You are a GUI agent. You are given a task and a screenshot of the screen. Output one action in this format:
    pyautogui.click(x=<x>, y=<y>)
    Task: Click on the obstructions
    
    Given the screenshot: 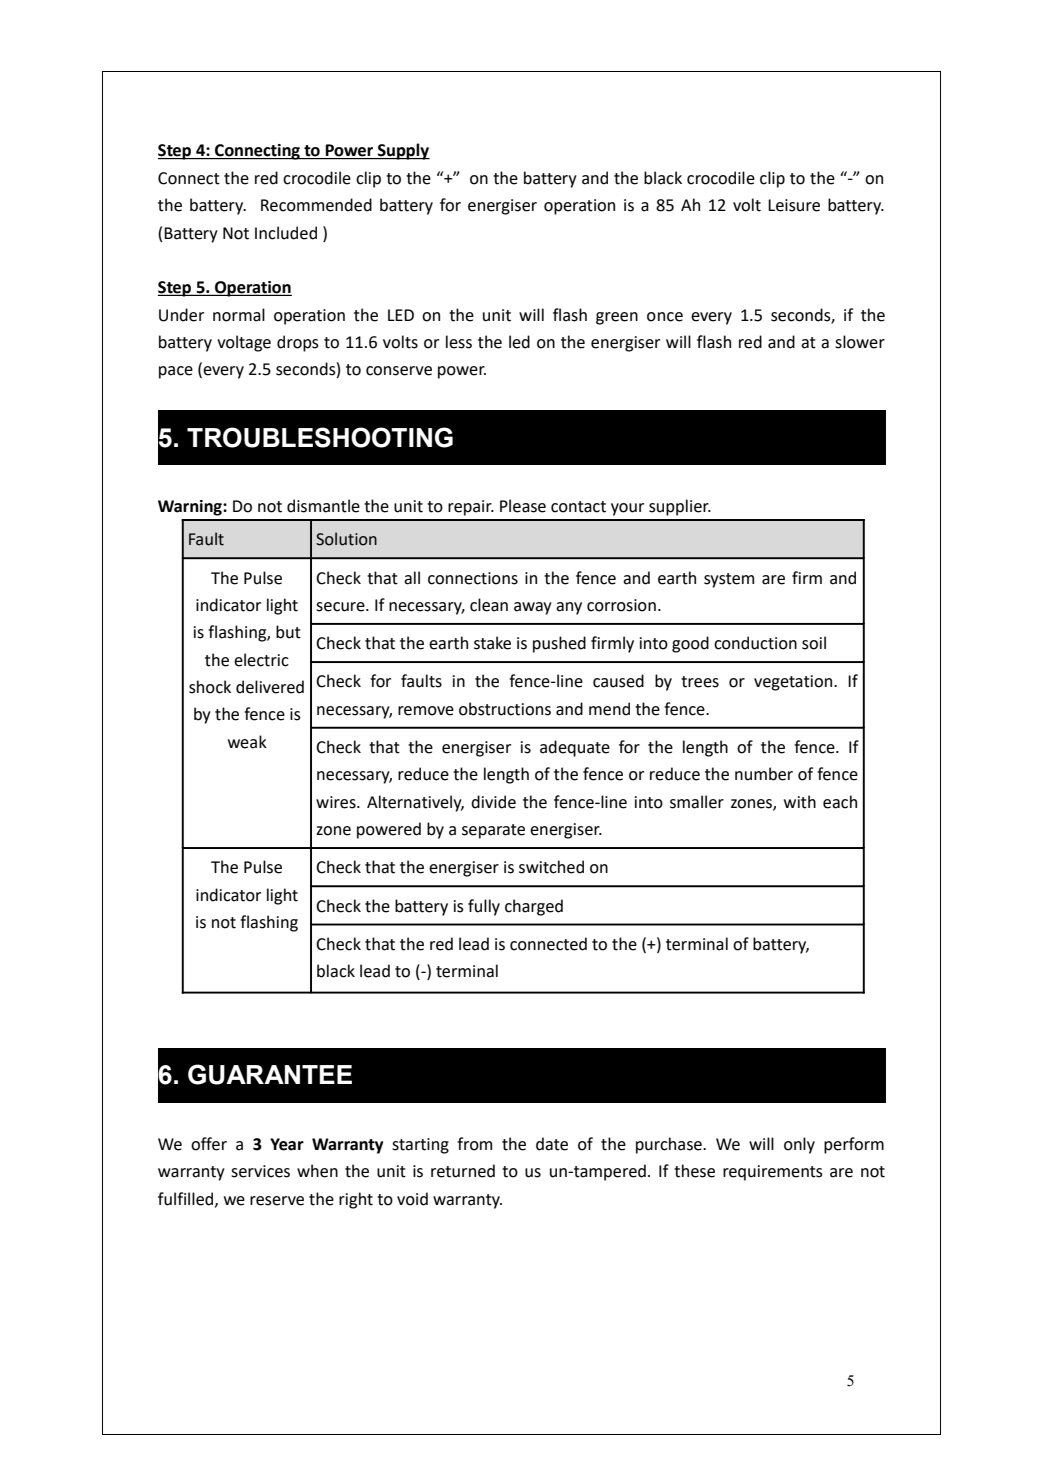 What is the action you would take?
    pyautogui.click(x=505, y=709)
